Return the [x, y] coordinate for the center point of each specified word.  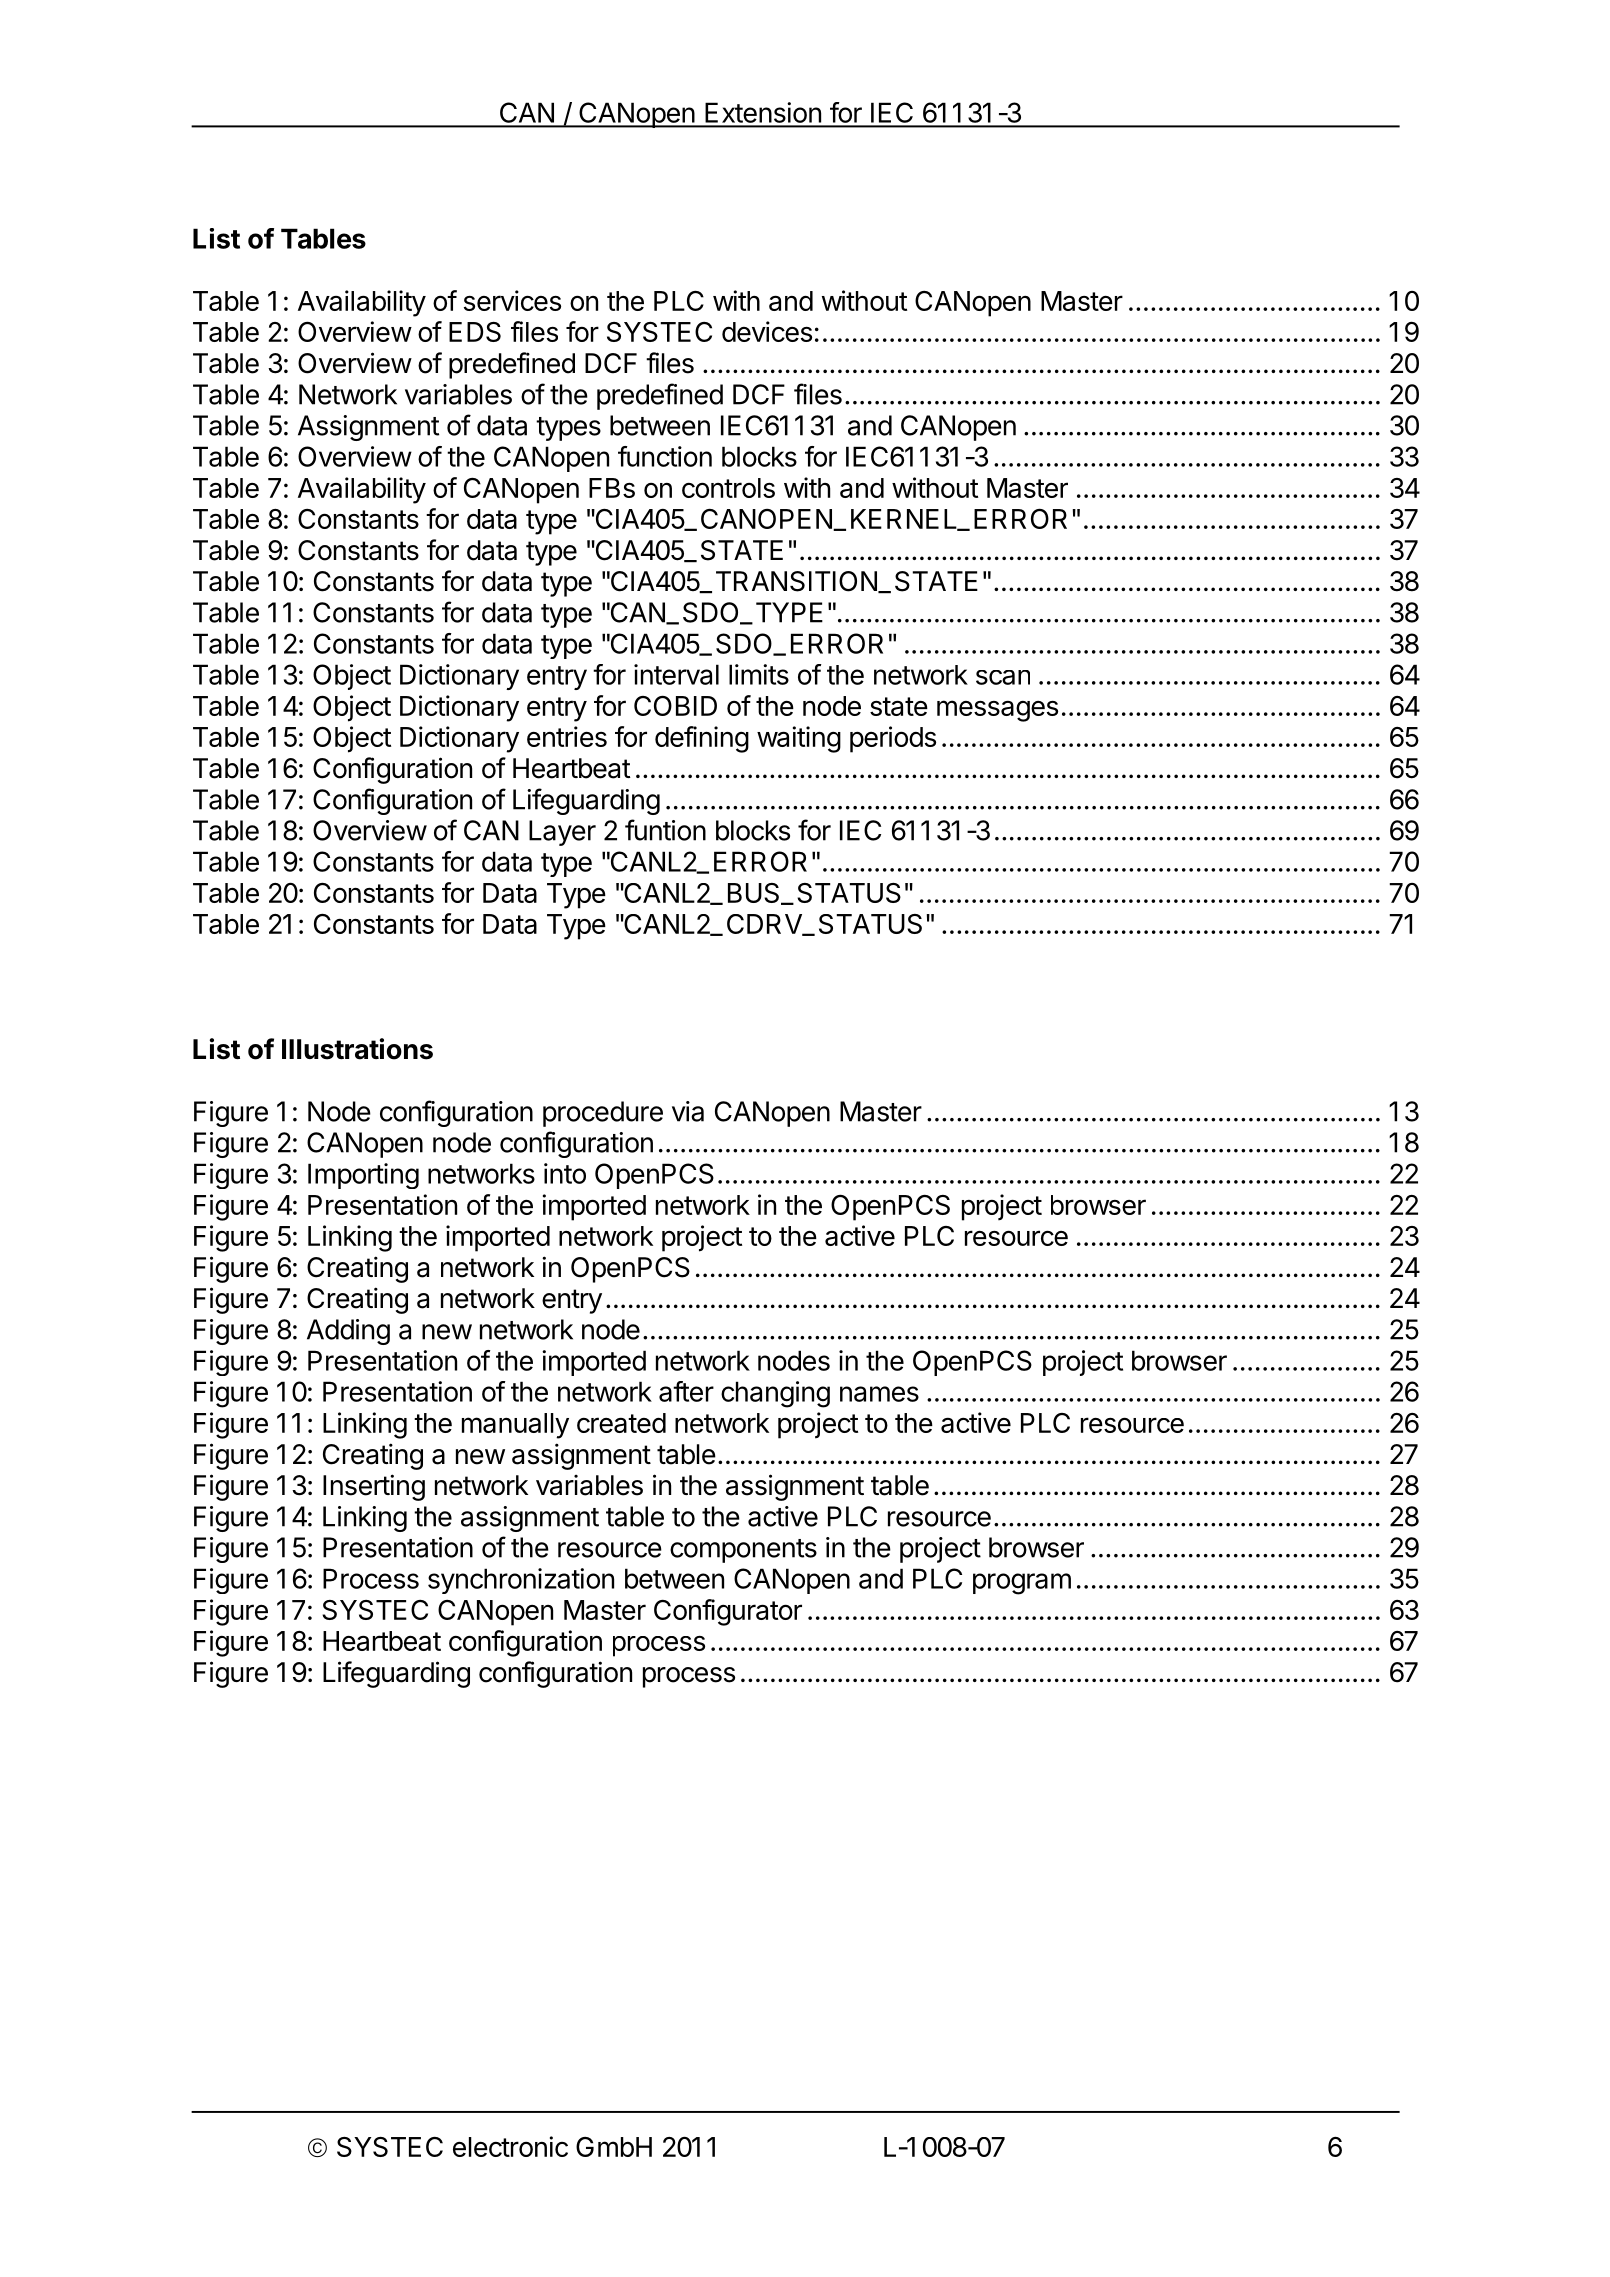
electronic [510, 2146]
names [879, 1394]
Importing [363, 1176]
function [665, 456]
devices [767, 331]
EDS [475, 332]
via [688, 1111]
